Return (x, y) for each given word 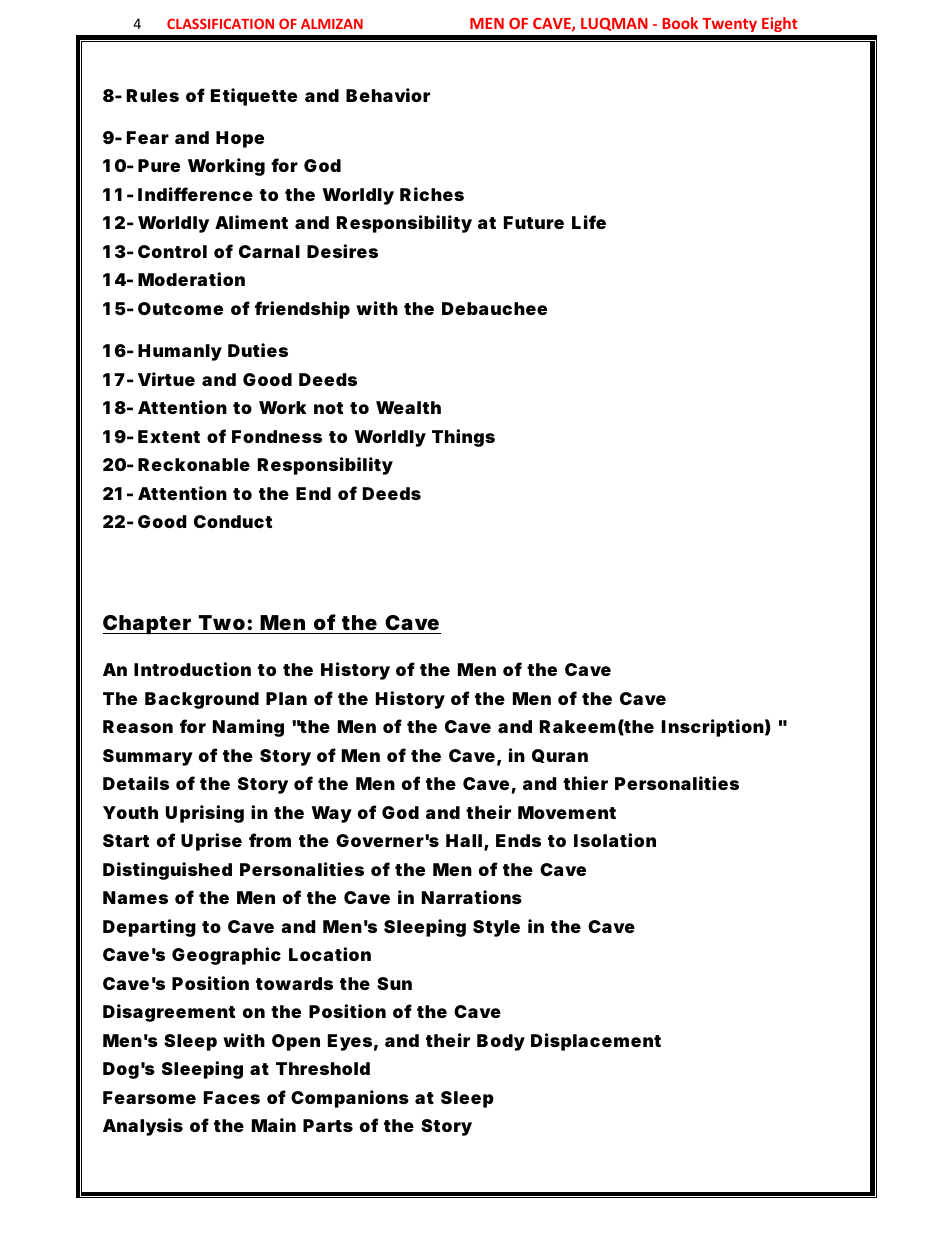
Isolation (615, 840)
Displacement (596, 1042)
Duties (258, 350)
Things (463, 438)
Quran (560, 756)
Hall (464, 840)
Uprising (205, 814)
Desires (342, 251)
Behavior (388, 95)
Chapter (149, 624)
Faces (232, 1097)
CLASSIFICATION (220, 23)
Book (680, 23)
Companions (350, 1099)
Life (589, 222)
